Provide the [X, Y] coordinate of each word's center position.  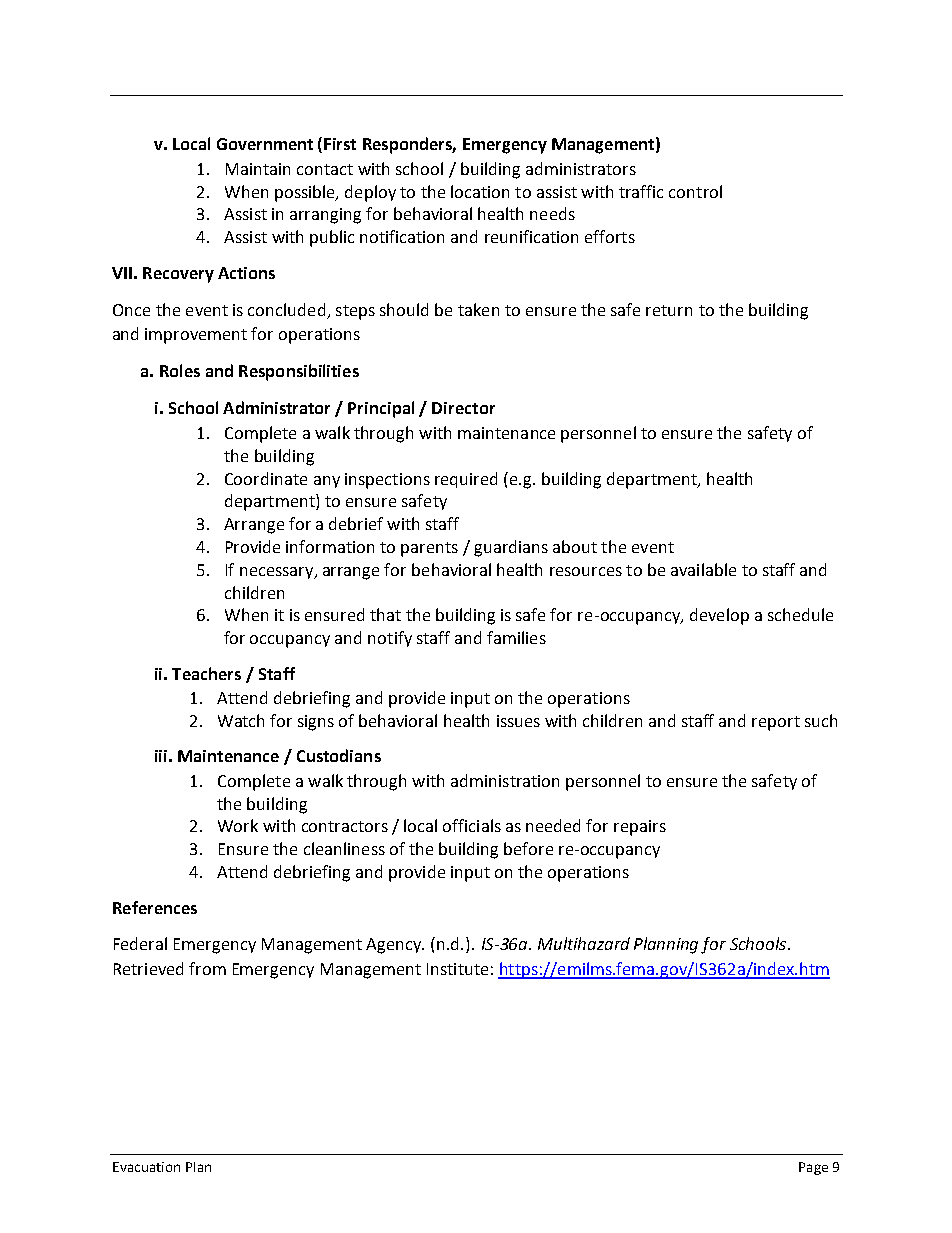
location [480, 191]
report [776, 723]
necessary [278, 573]
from [207, 968]
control [695, 191]
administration [505, 780]
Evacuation [146, 1167]
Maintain [258, 169]
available [703, 569]
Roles [180, 370]
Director [463, 408]
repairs [640, 828]
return [669, 310]
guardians [511, 548]
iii [161, 756]
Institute [457, 969]
